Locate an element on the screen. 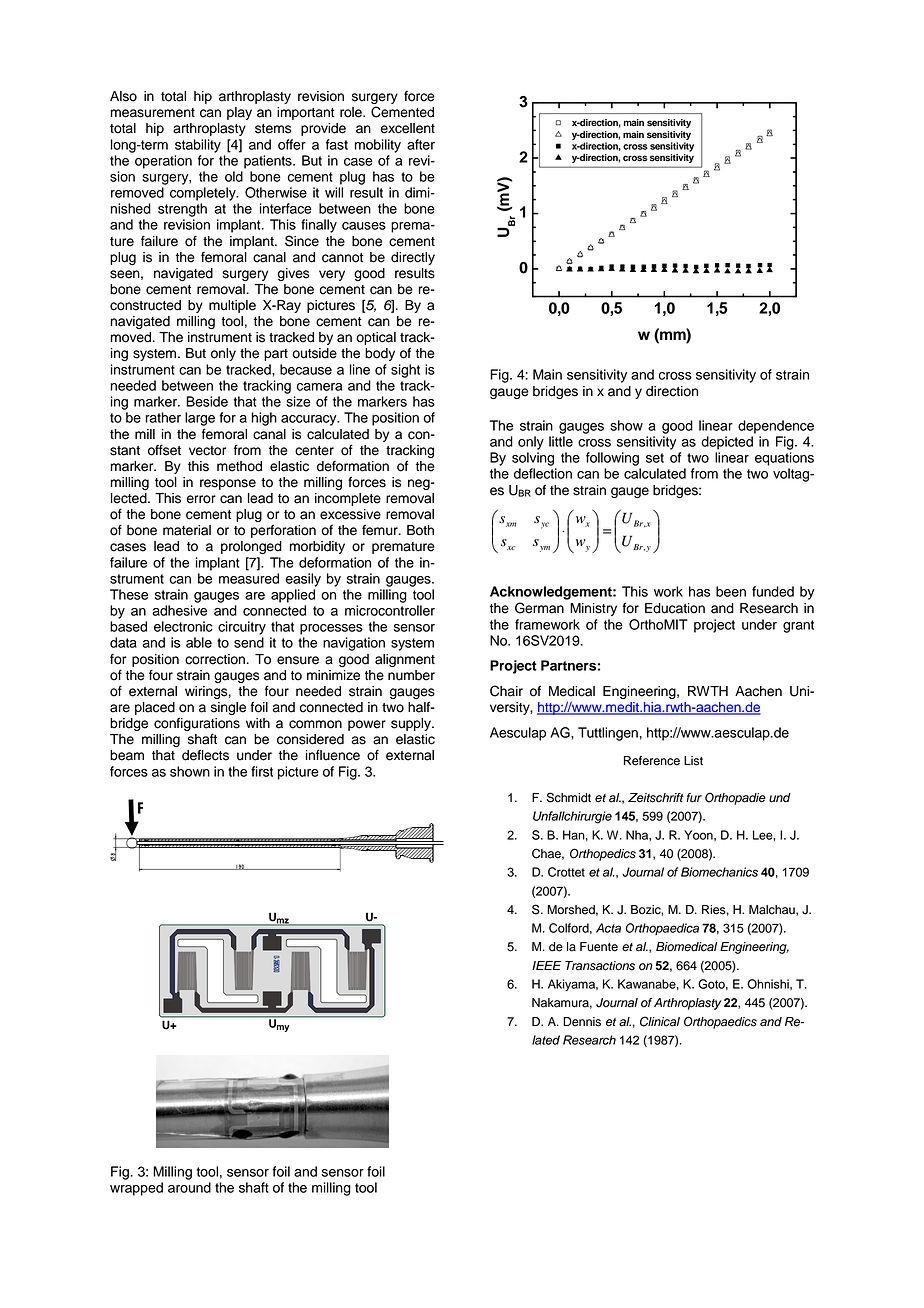  around is located at coordinates (189, 1187).
